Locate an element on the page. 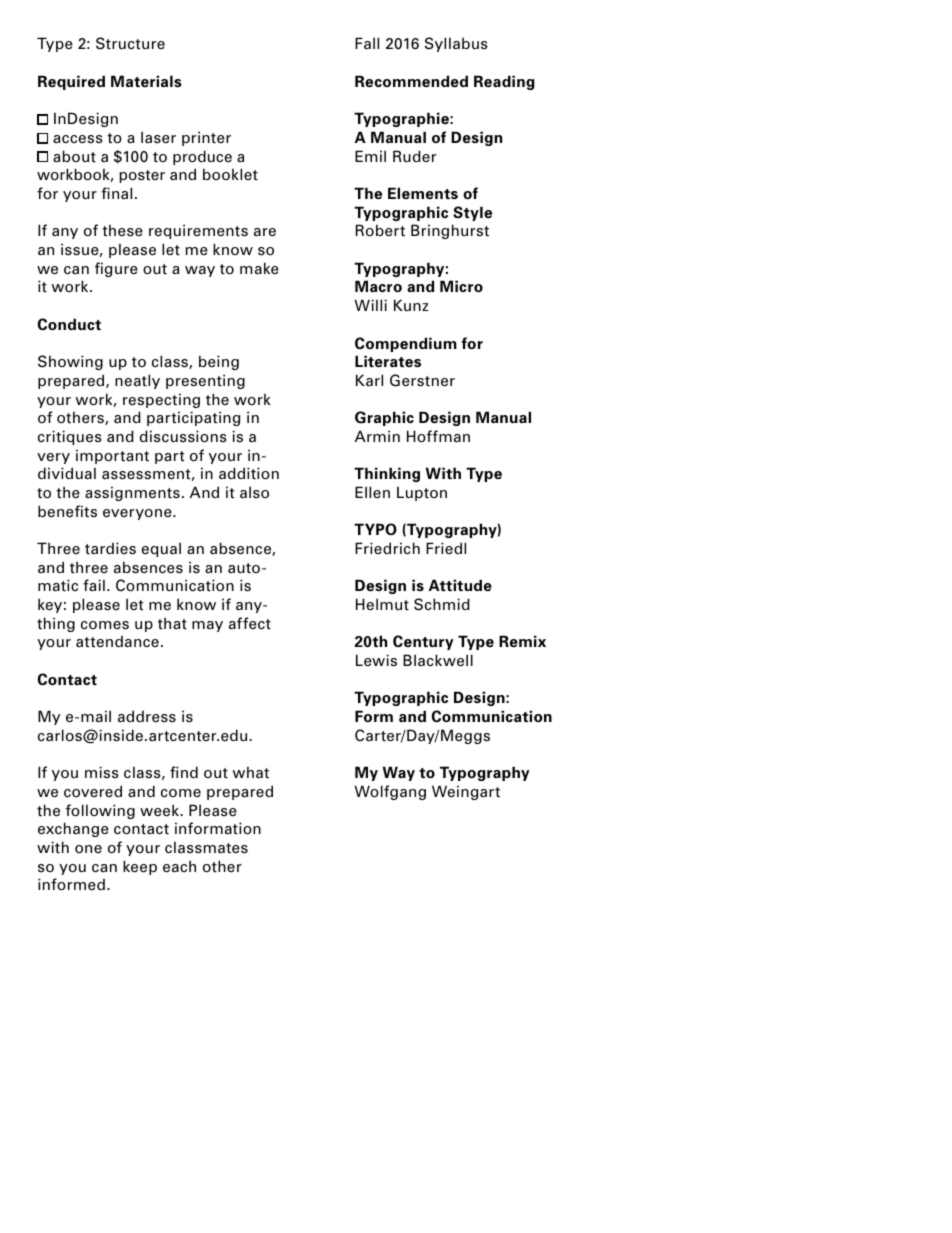  keep is located at coordinates (140, 867).
